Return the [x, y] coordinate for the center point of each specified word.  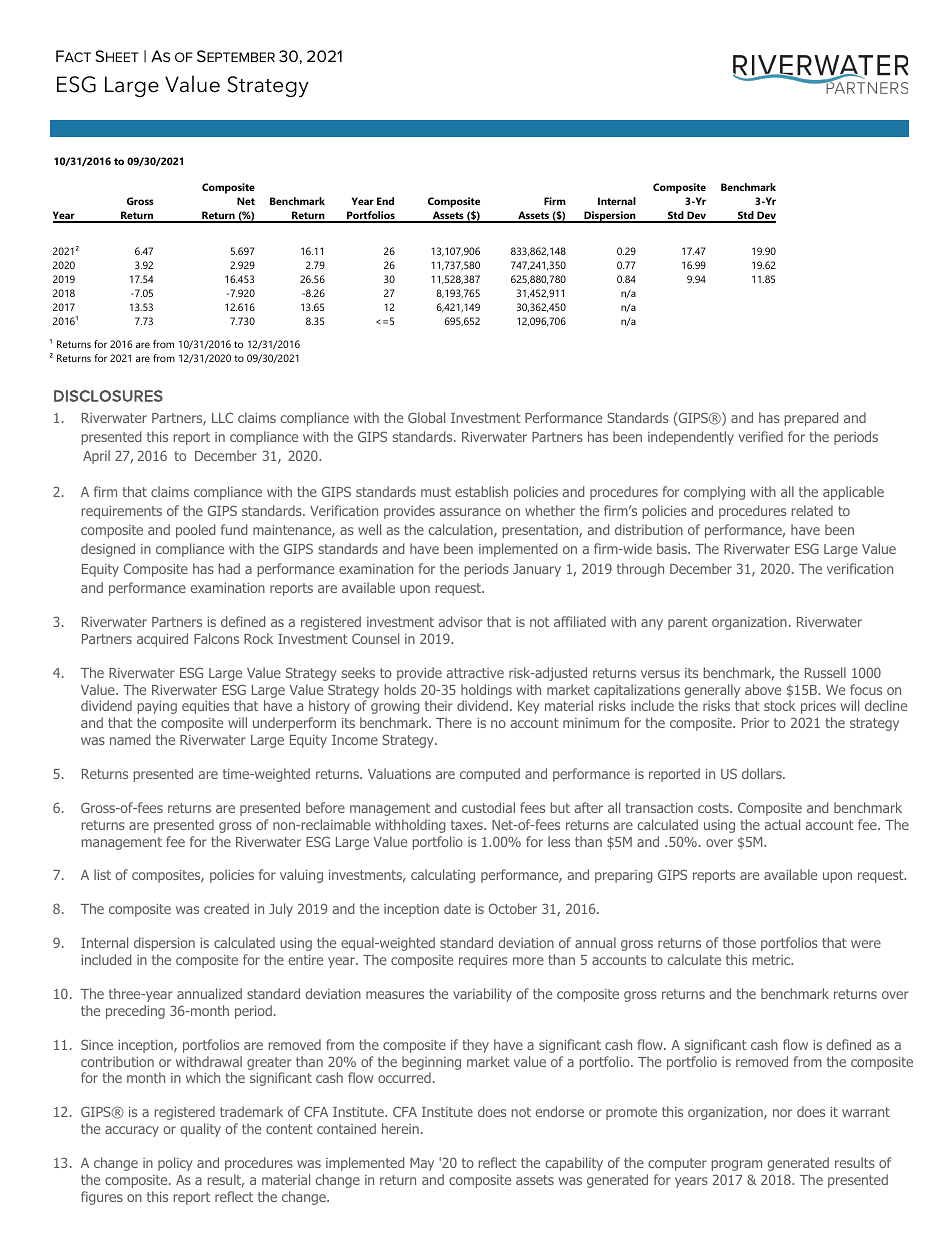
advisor [460, 621]
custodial [488, 807]
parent [688, 623]
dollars [763, 773]
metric [773, 960]
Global [426, 417]
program [737, 1165]
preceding [135, 1012]
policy [175, 1164]
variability [482, 995]
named [130, 739]
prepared [811, 419]
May [422, 1164]
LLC [222, 417]
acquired [162, 640]
